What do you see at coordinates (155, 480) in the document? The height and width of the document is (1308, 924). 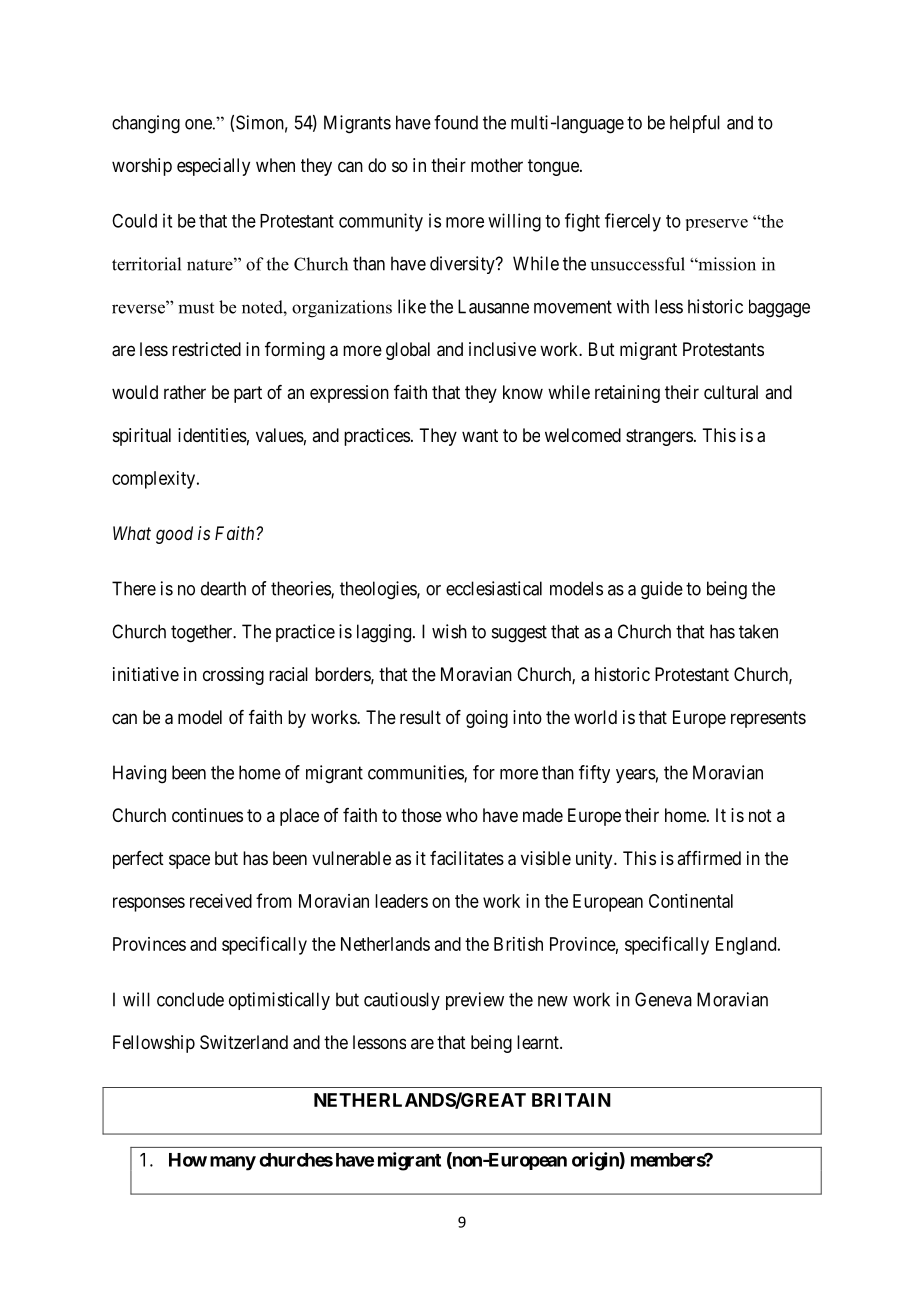 I see `complexity` at bounding box center [155, 480].
